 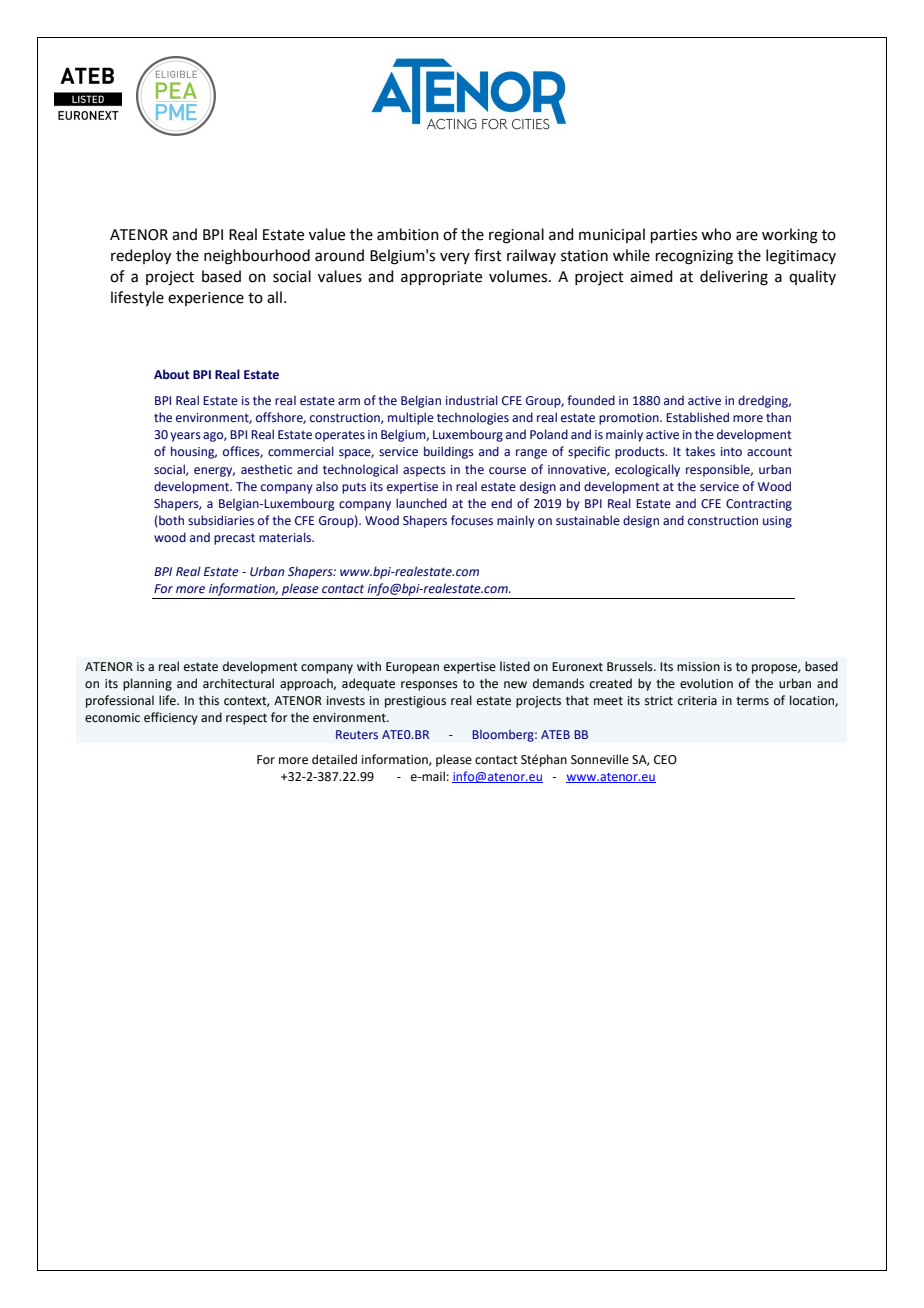 I want to click on precast, so click(x=234, y=539).
